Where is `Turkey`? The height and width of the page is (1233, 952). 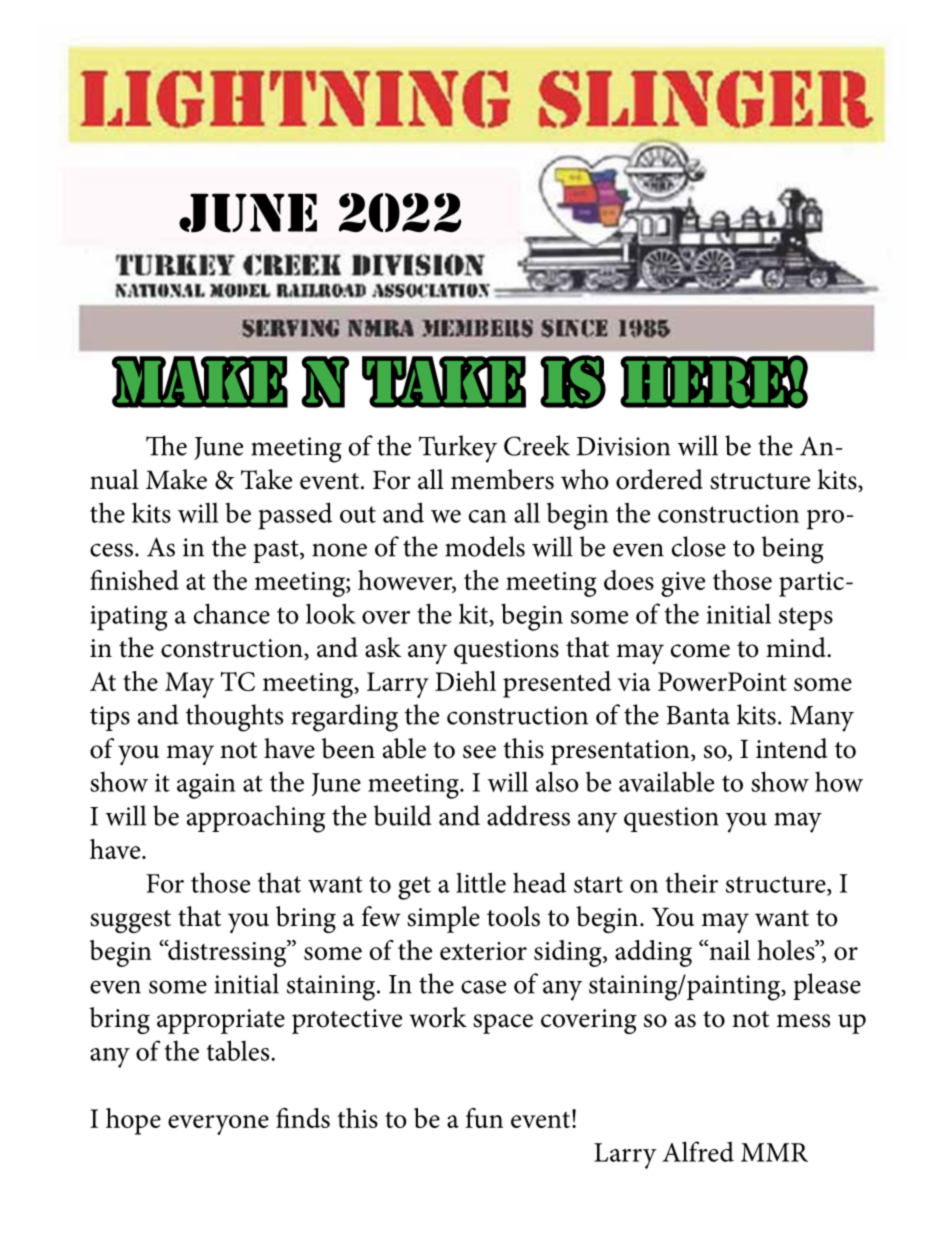
Turkey is located at coordinates (458, 449).
